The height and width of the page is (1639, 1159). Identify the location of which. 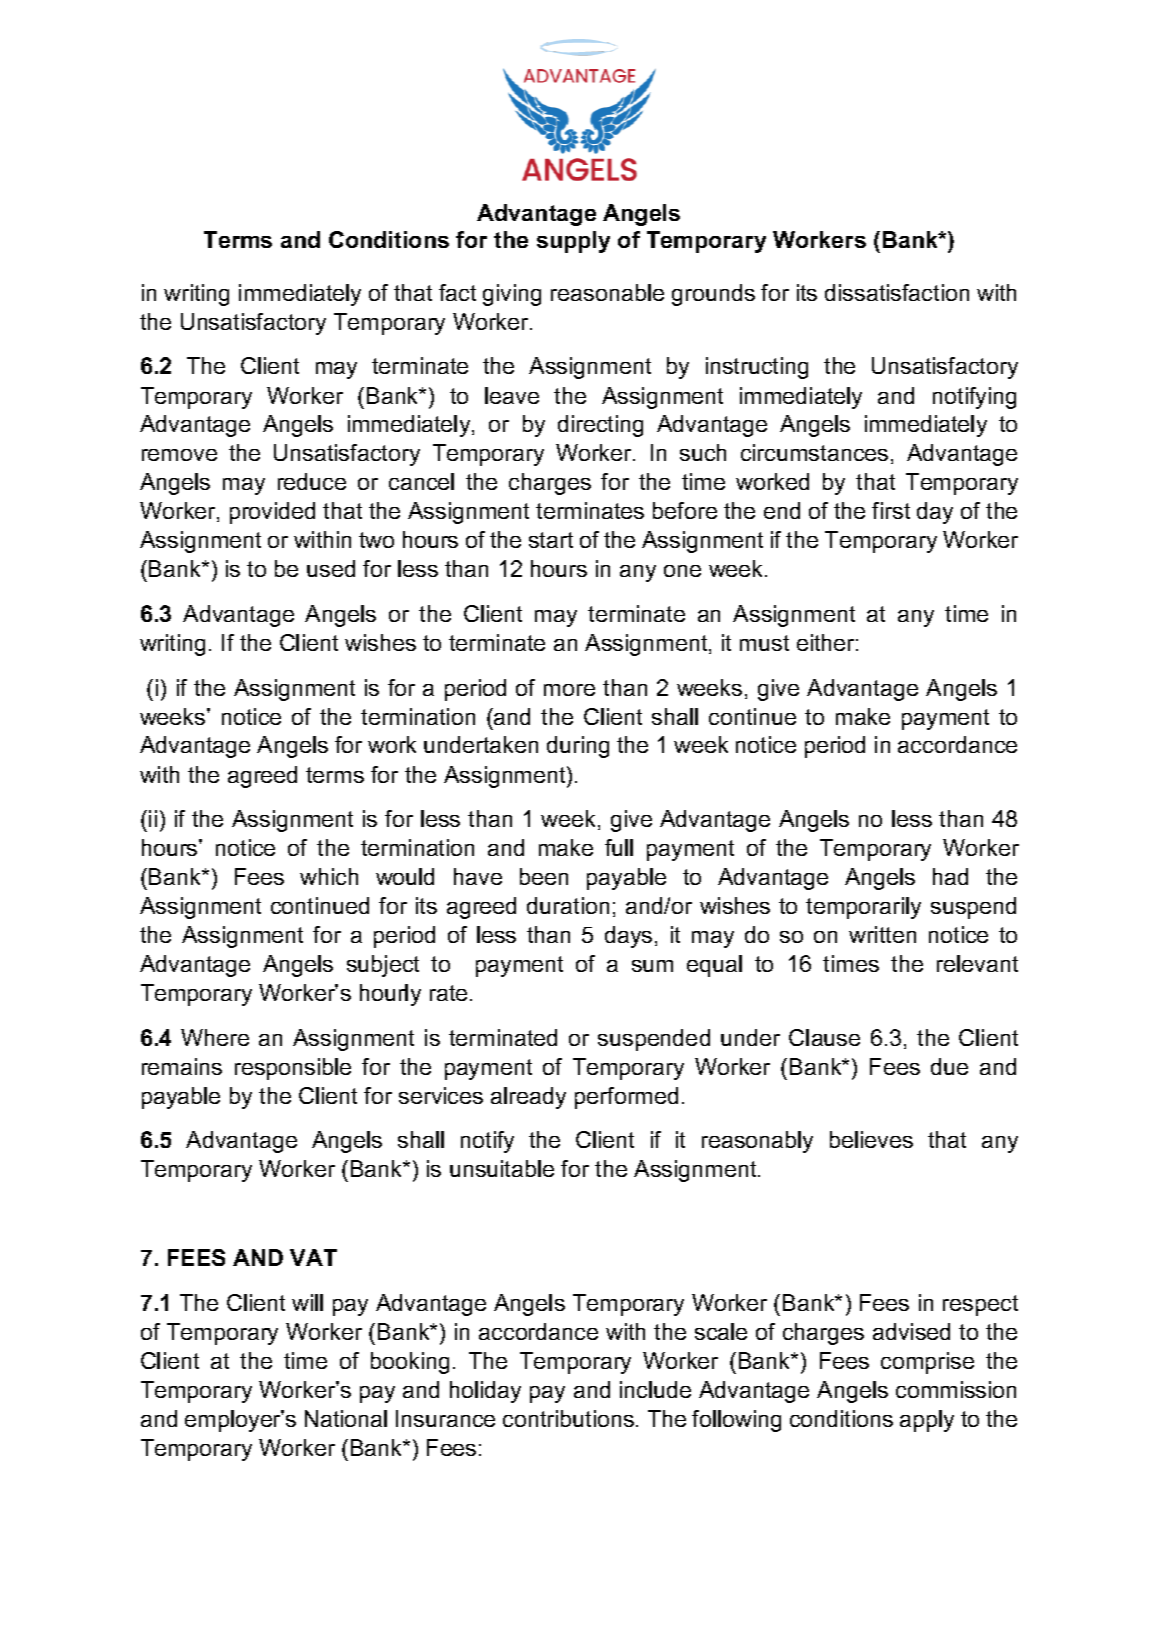
(329, 876).
